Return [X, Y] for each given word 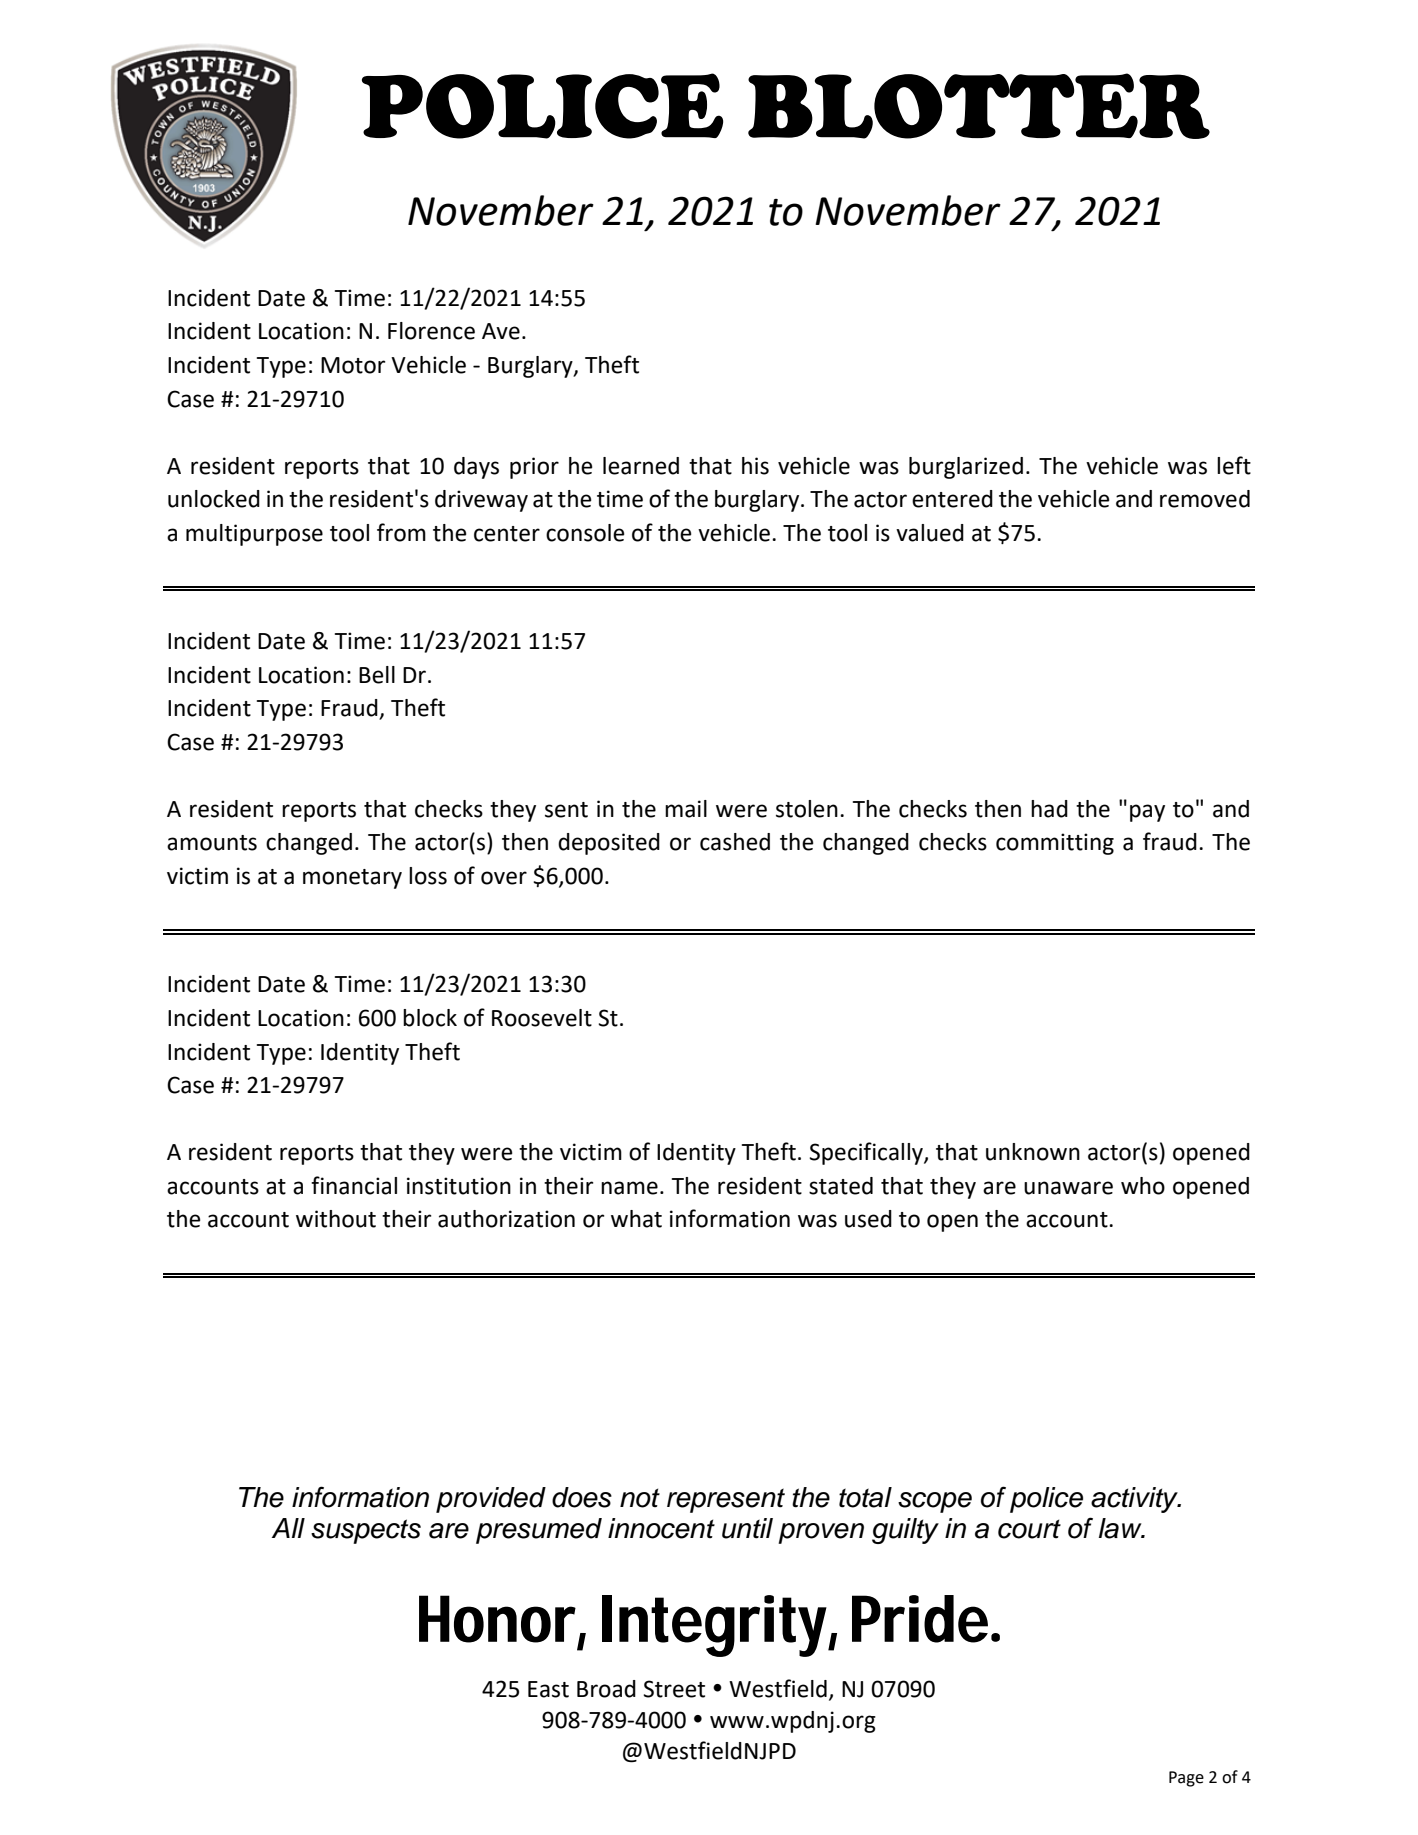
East [548, 1689]
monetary [352, 879]
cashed [735, 842]
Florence [431, 331]
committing [1055, 844]
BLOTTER [979, 106]
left [1234, 465]
